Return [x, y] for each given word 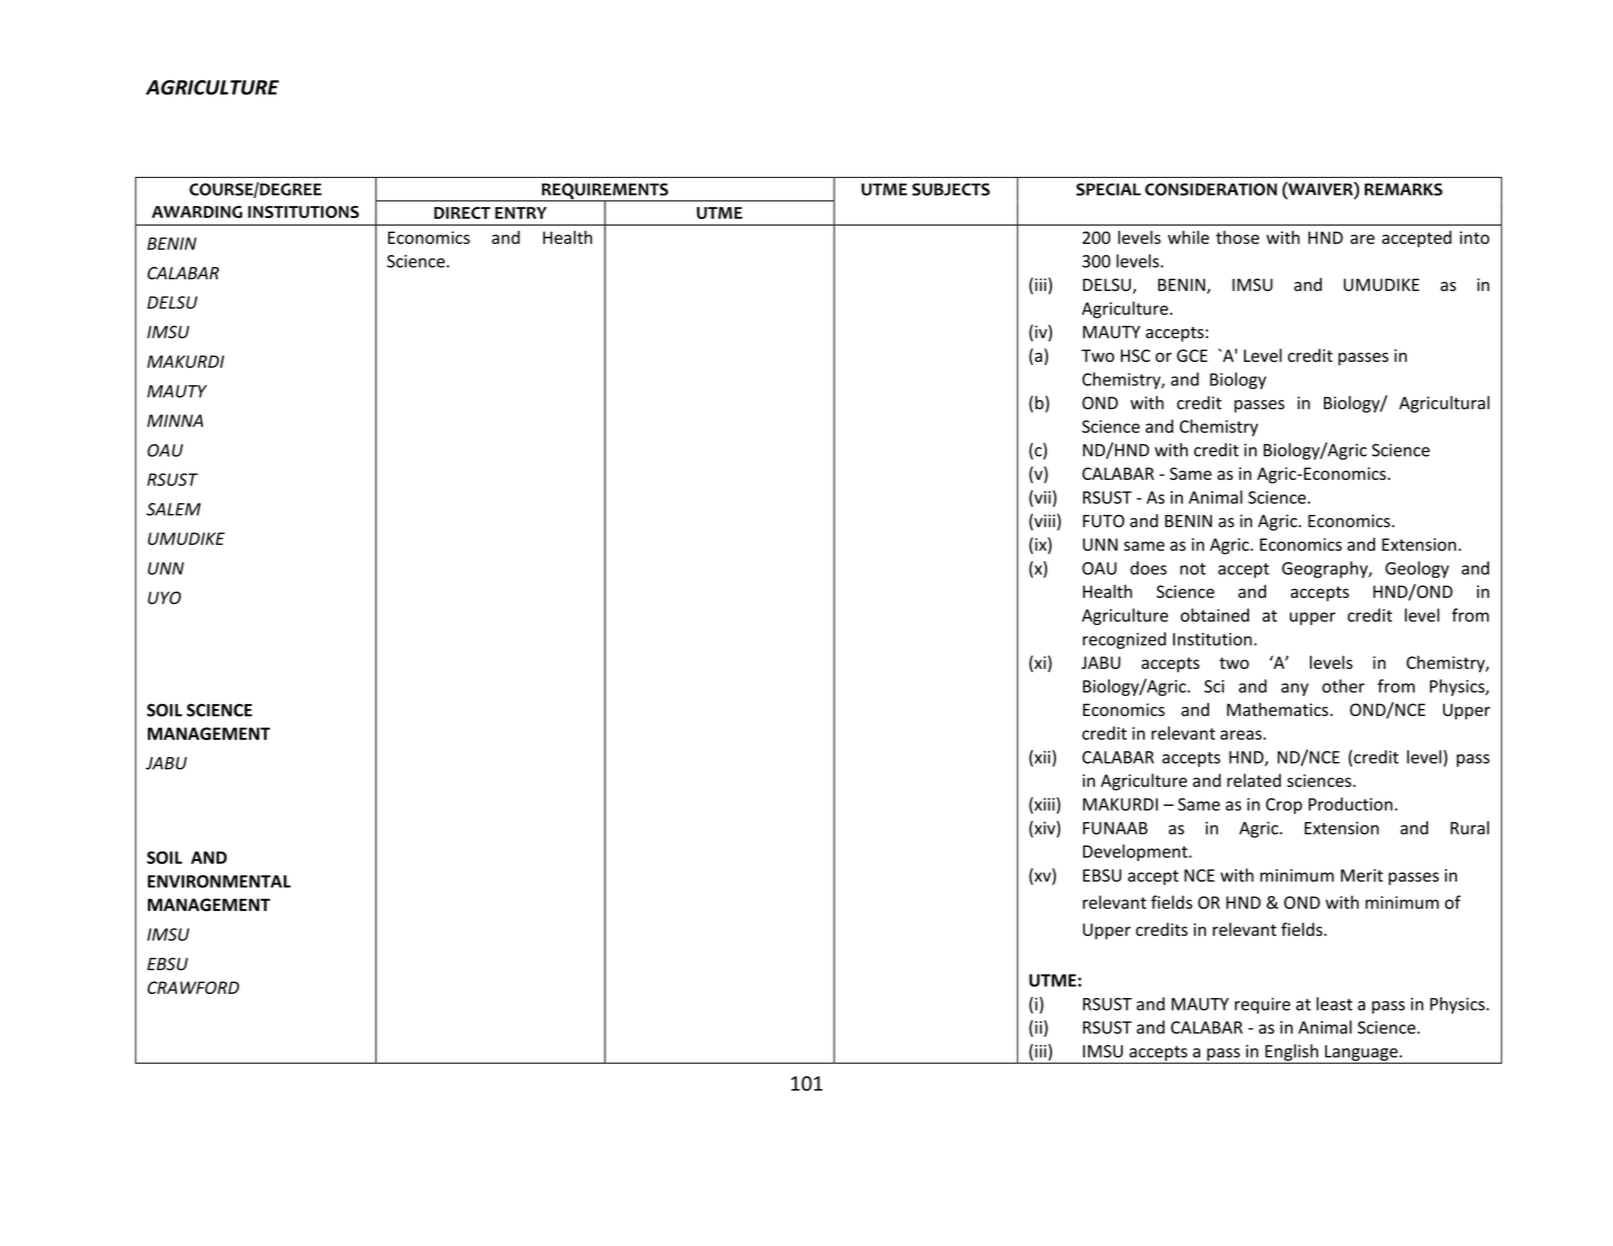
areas [1242, 735]
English [1291, 1053]
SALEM [173, 509]
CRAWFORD [193, 987]
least [1334, 1004]
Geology [1417, 569]
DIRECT [462, 213]
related [1254, 780]
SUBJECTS [951, 189]
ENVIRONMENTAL [219, 881]
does [1148, 568]
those [1237, 237]
